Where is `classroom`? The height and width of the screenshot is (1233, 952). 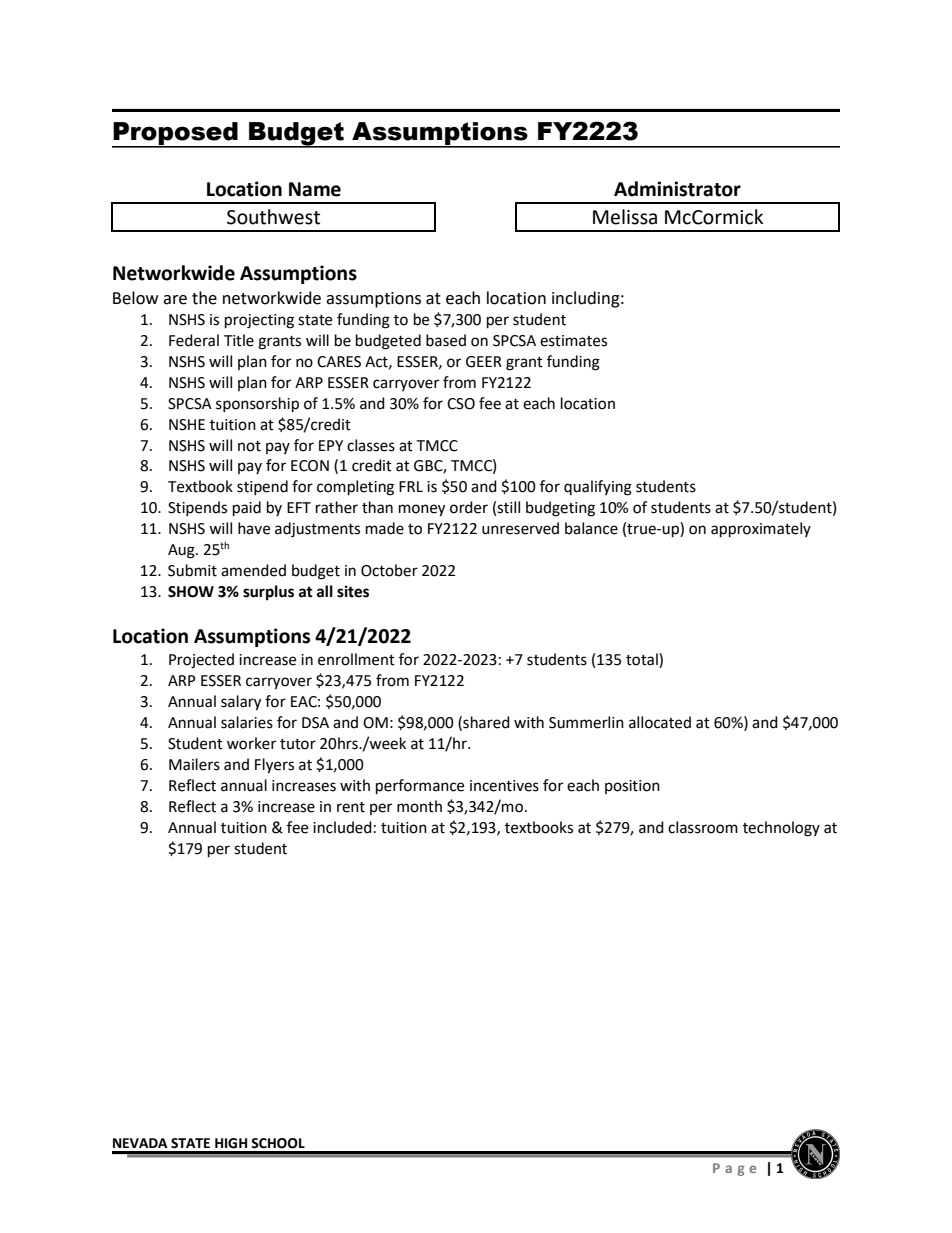 classroom is located at coordinates (703, 827).
